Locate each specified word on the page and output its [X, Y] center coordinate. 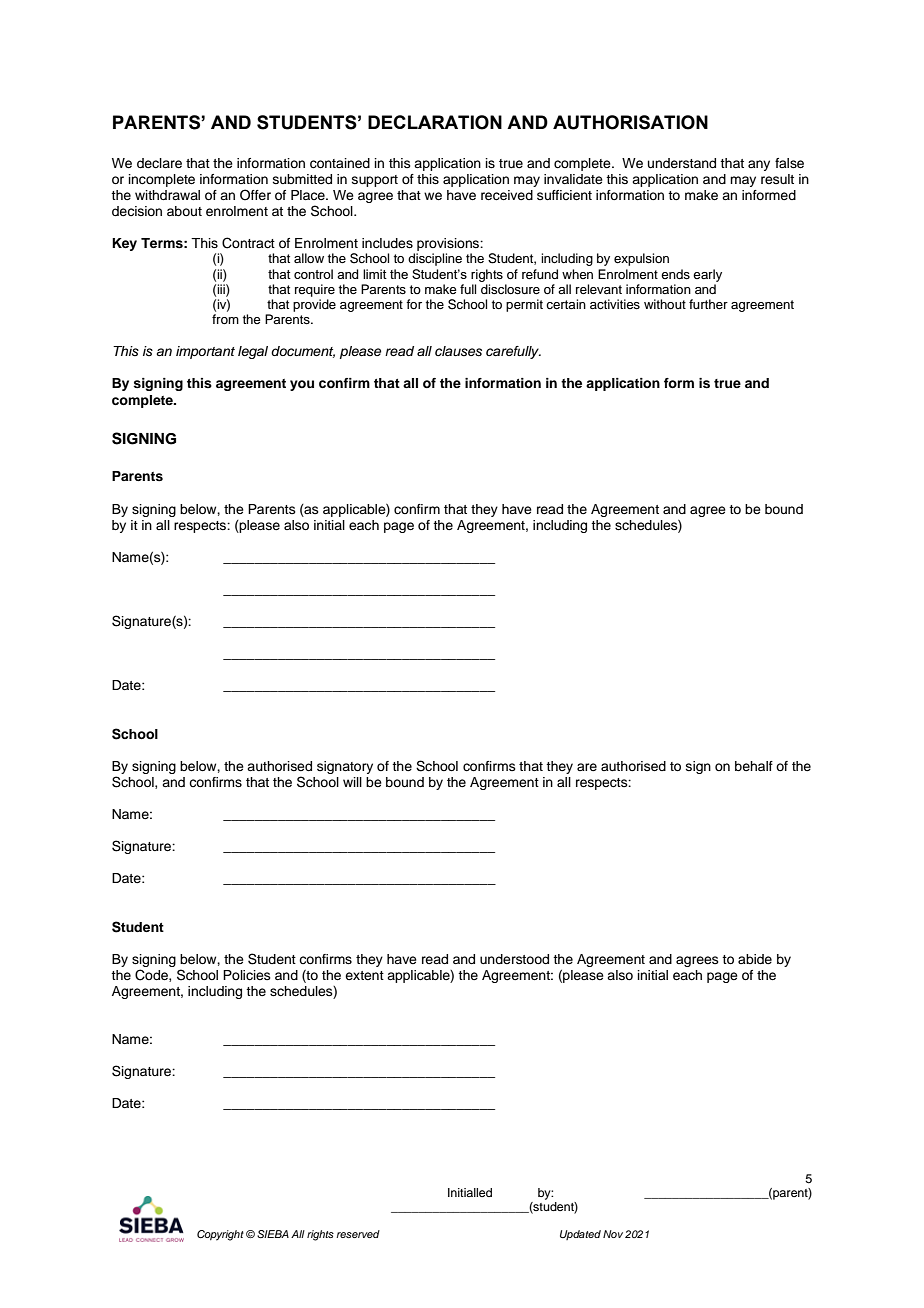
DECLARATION [435, 122]
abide [755, 959]
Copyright [220, 1235]
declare [159, 163]
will [352, 782]
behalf [754, 766]
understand [682, 163]
